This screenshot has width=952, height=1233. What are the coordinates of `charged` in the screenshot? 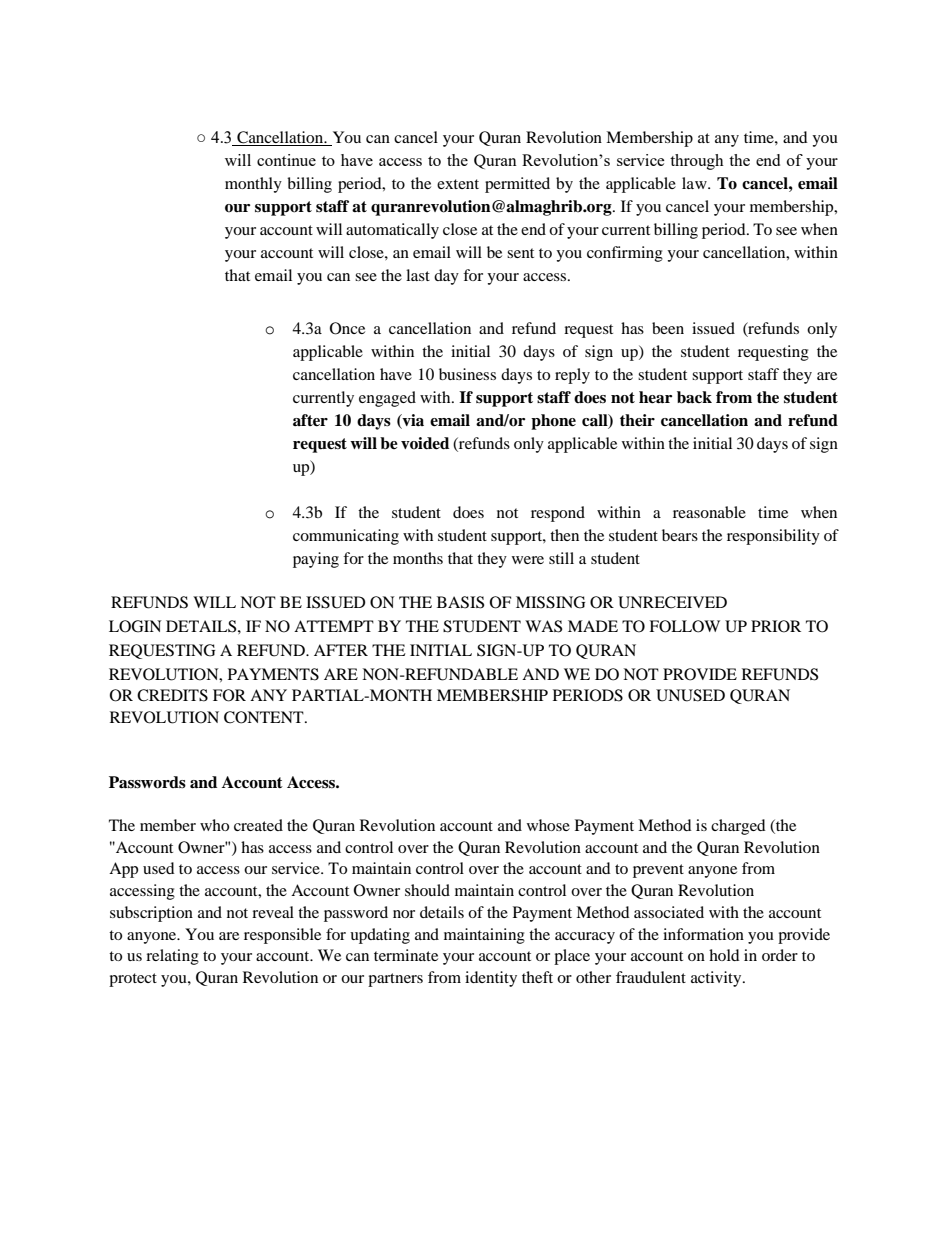 It's located at (738, 827).
